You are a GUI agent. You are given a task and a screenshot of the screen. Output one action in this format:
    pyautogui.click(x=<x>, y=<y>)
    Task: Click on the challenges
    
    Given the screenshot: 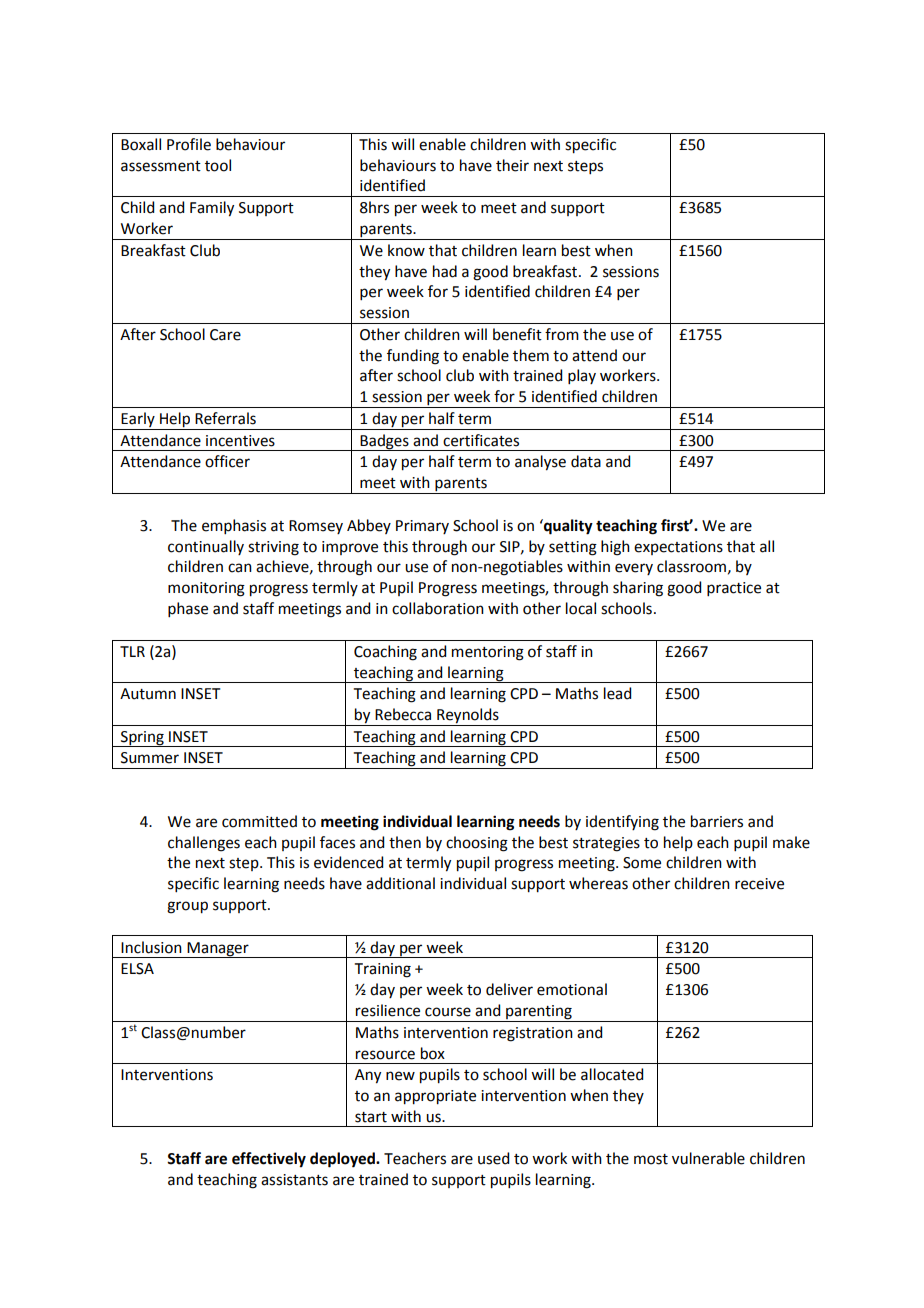 What is the action you would take?
    pyautogui.click(x=204, y=844)
